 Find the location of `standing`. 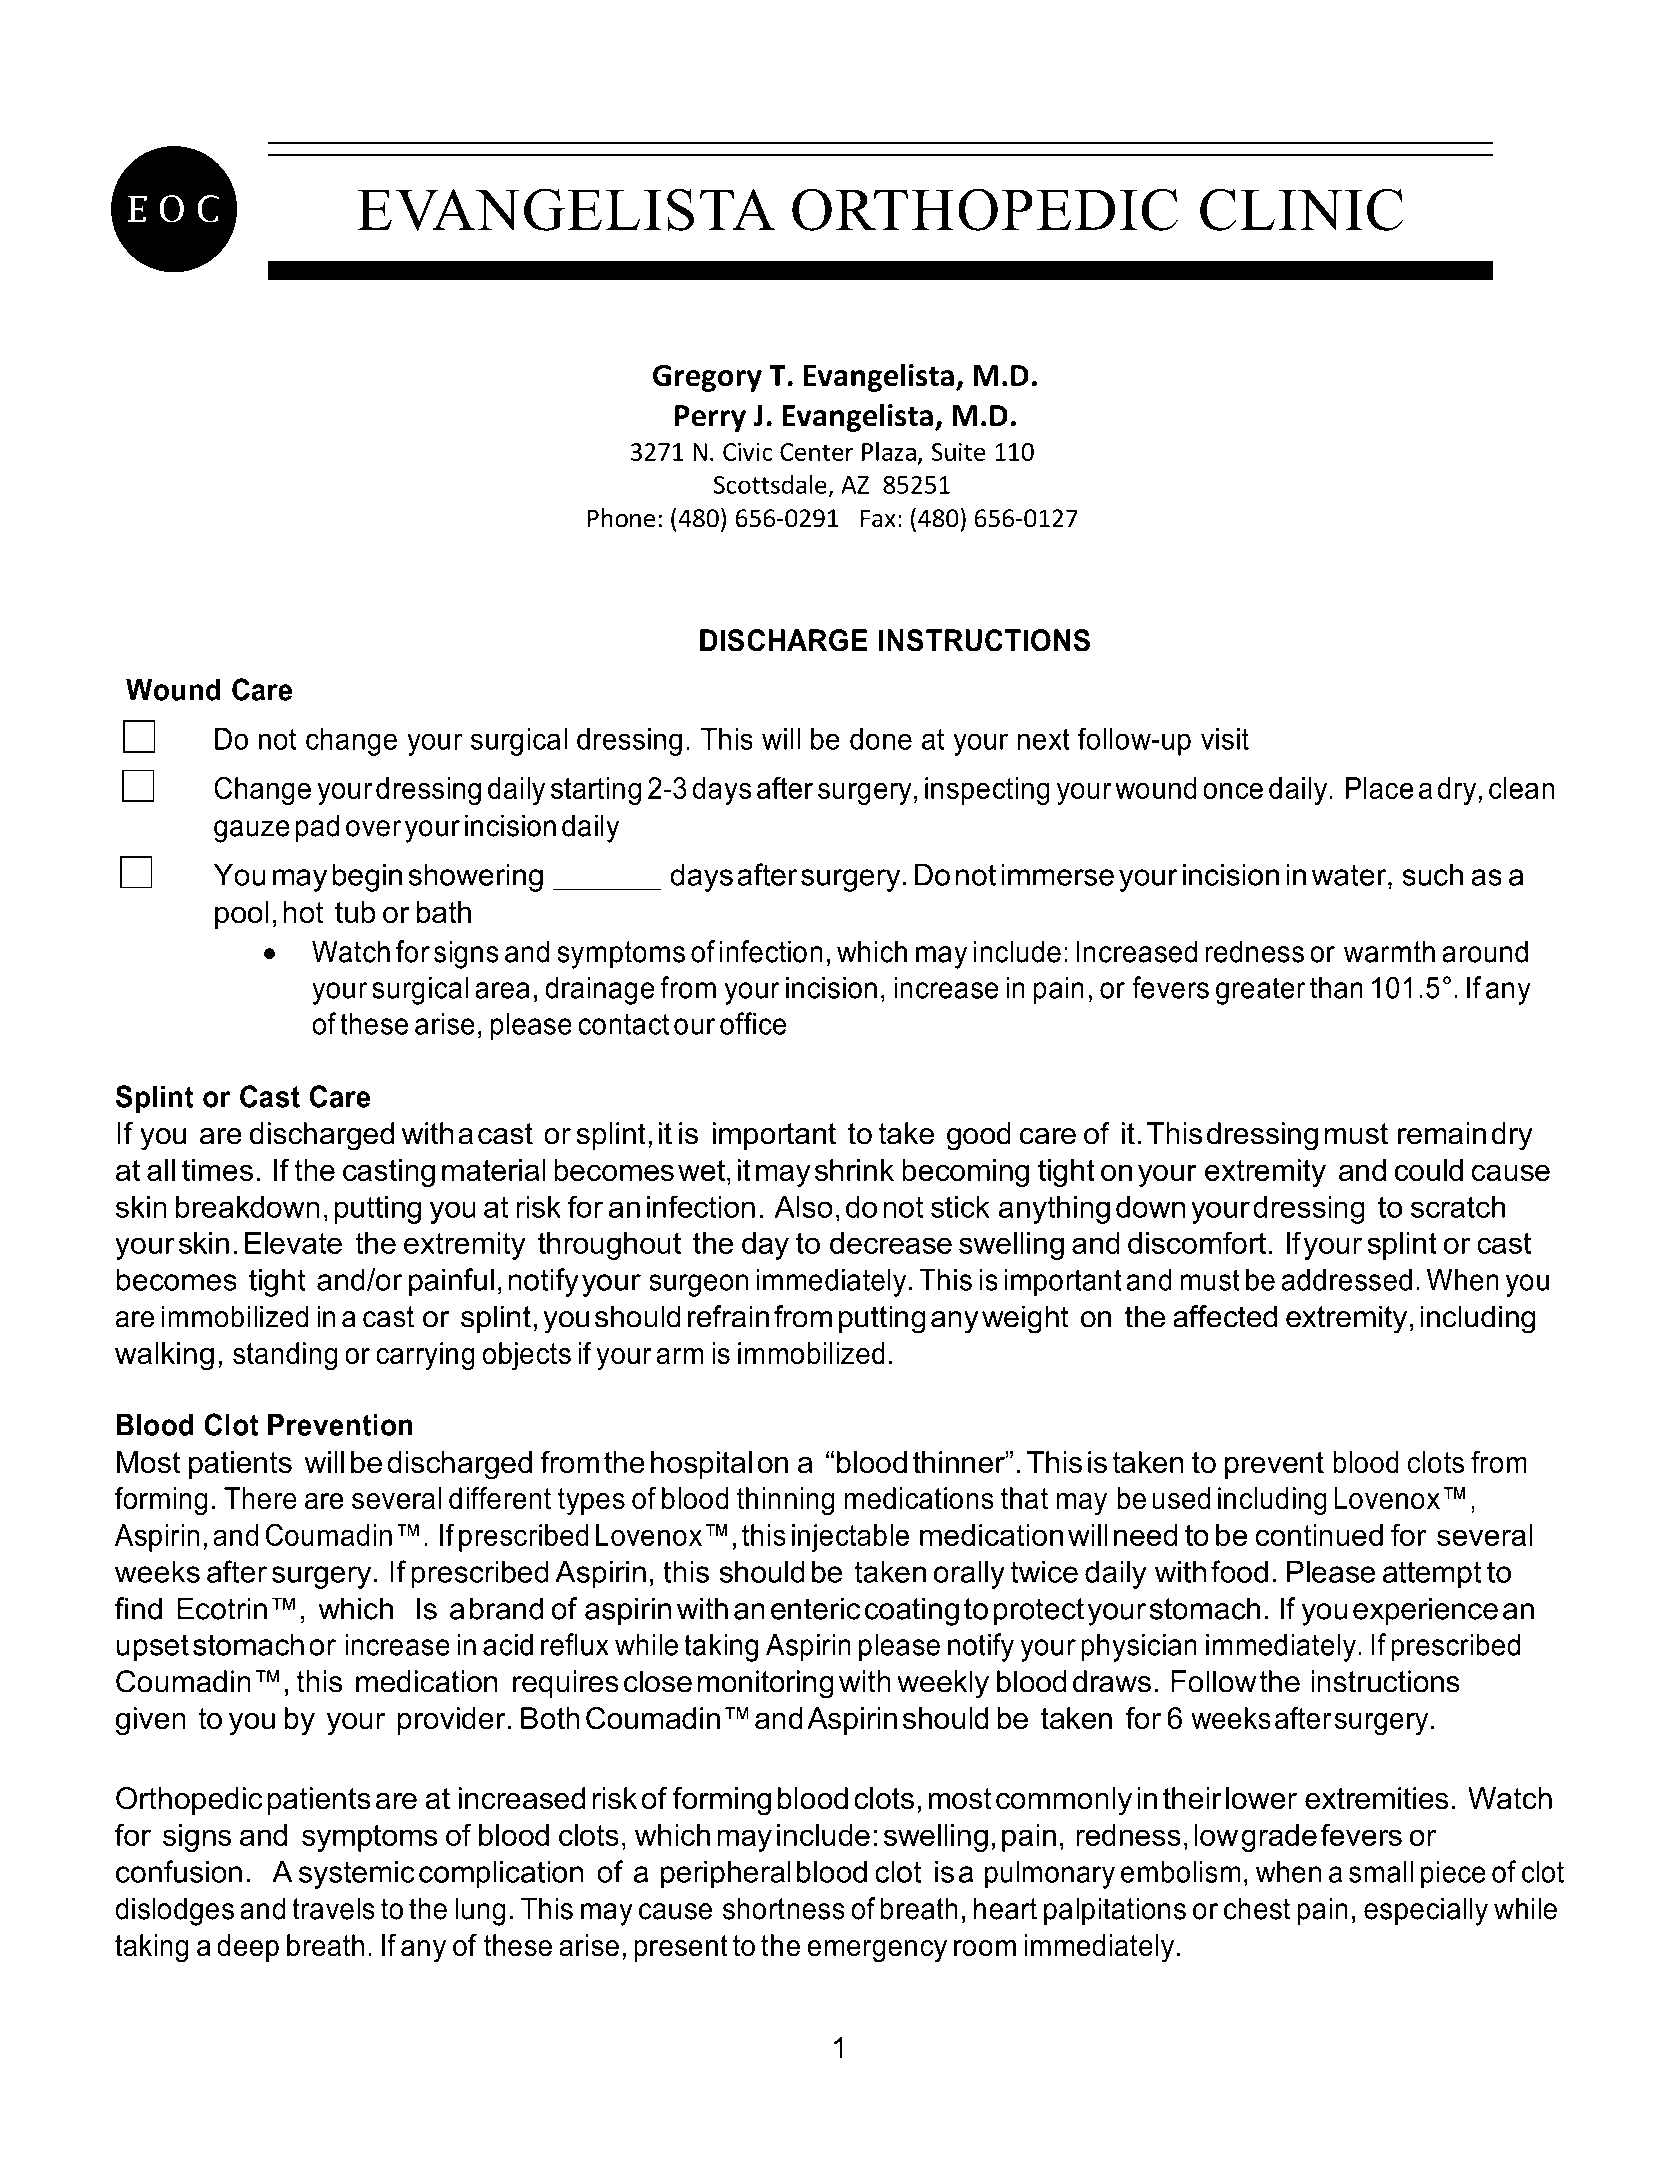

standing is located at coordinates (285, 1356).
